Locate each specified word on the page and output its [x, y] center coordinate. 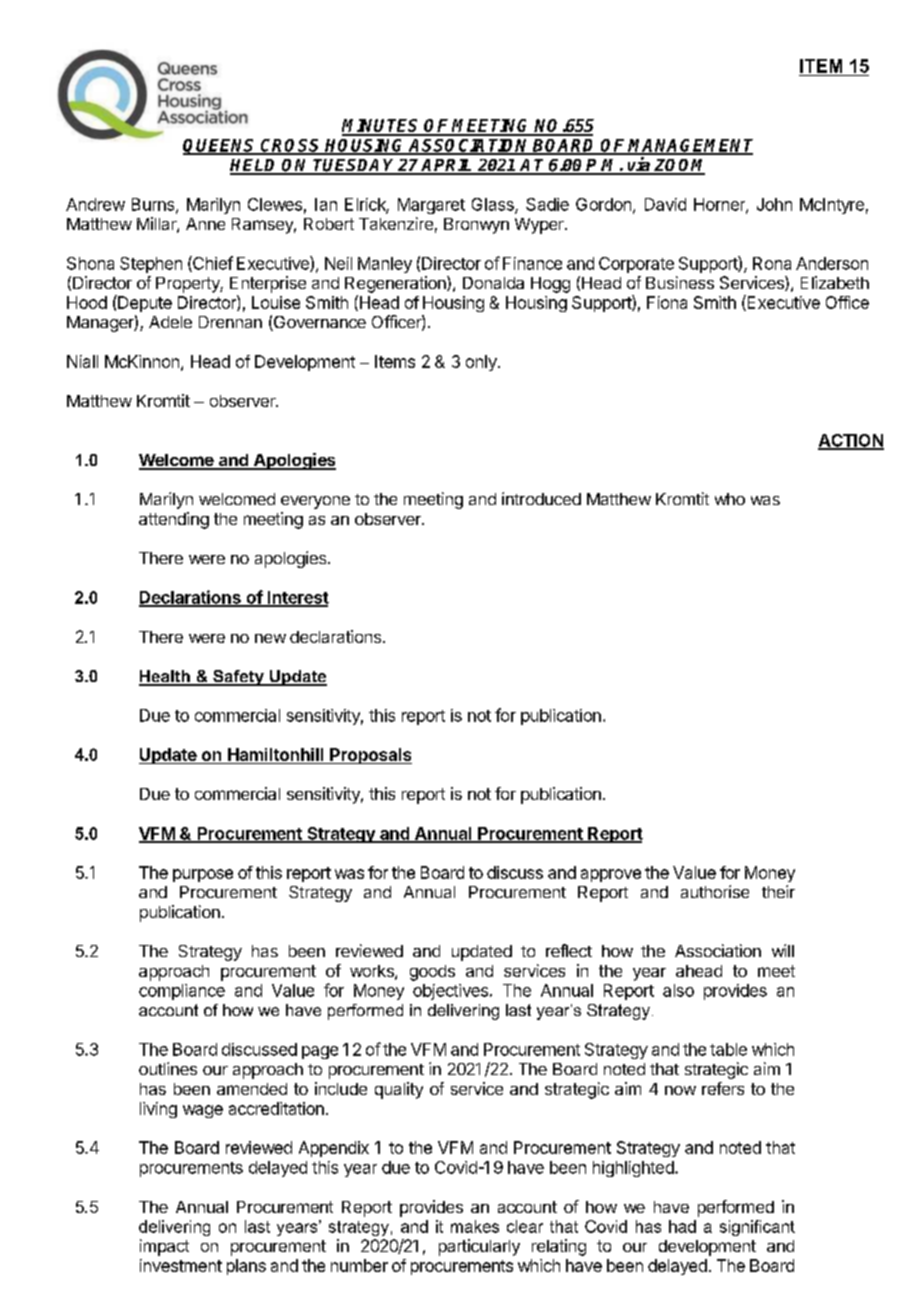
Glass [494, 205]
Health [165, 677]
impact [164, 1247]
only [481, 363]
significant [757, 1228]
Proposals [370, 756]
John [774, 204]
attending [174, 520]
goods [432, 973]
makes [475, 1226]
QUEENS [220, 147]
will [783, 950]
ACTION [851, 441]
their [778, 891]
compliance [182, 992]
